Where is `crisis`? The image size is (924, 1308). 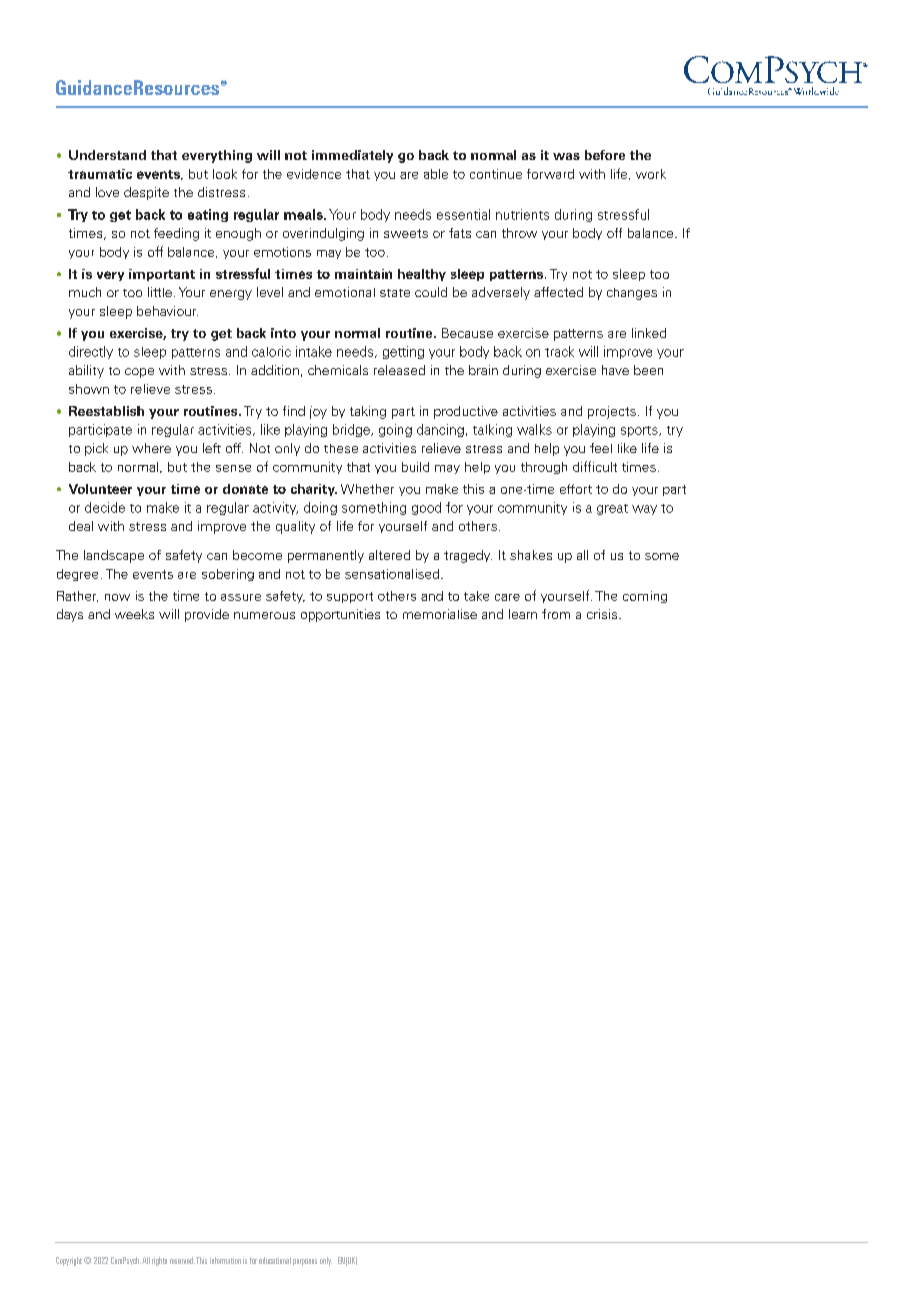
crisis is located at coordinates (603, 614).
